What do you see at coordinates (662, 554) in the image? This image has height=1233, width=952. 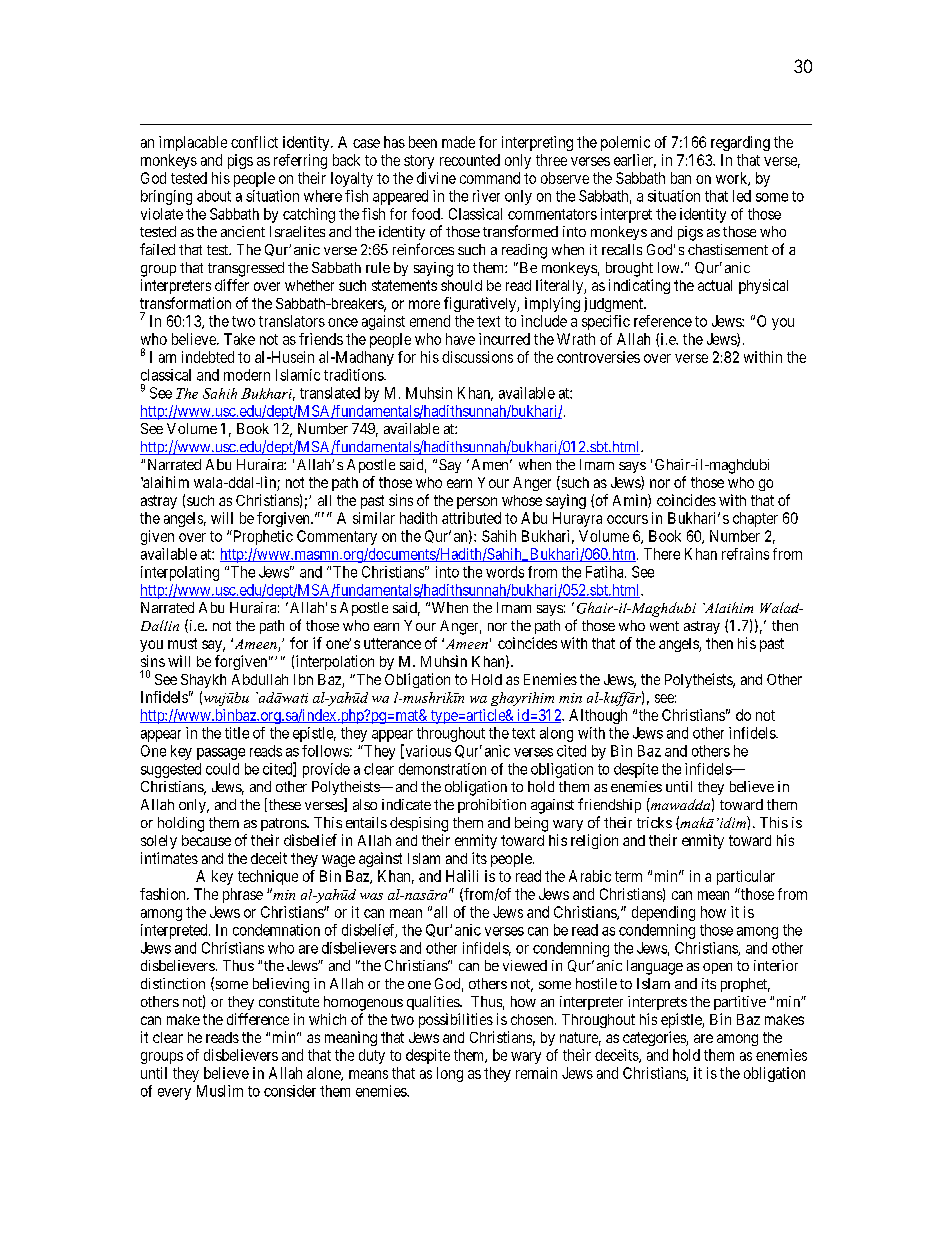 I see `There` at bounding box center [662, 554].
